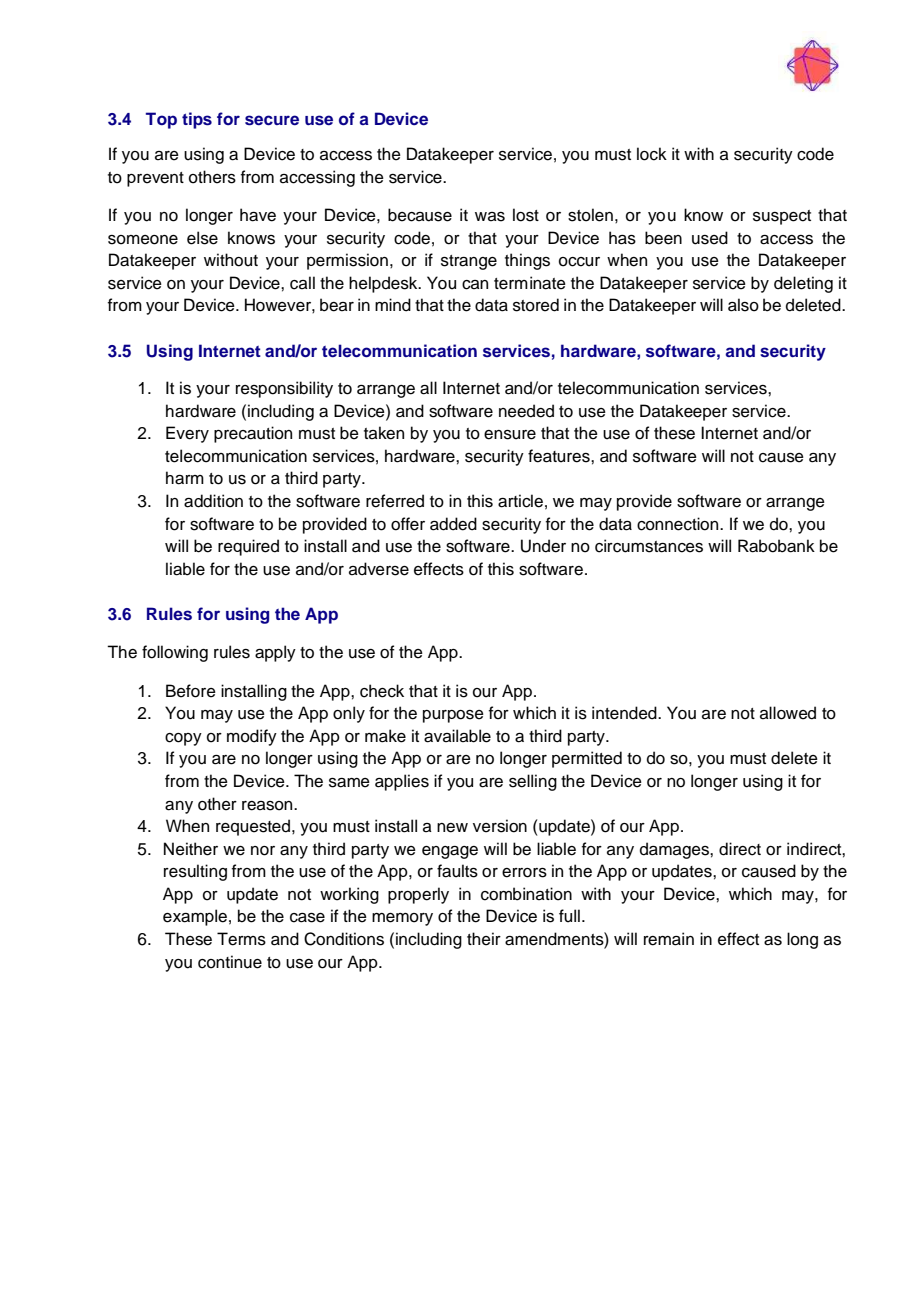  What do you see at coordinates (253, 434) in the document?
I see `precaution` at bounding box center [253, 434].
